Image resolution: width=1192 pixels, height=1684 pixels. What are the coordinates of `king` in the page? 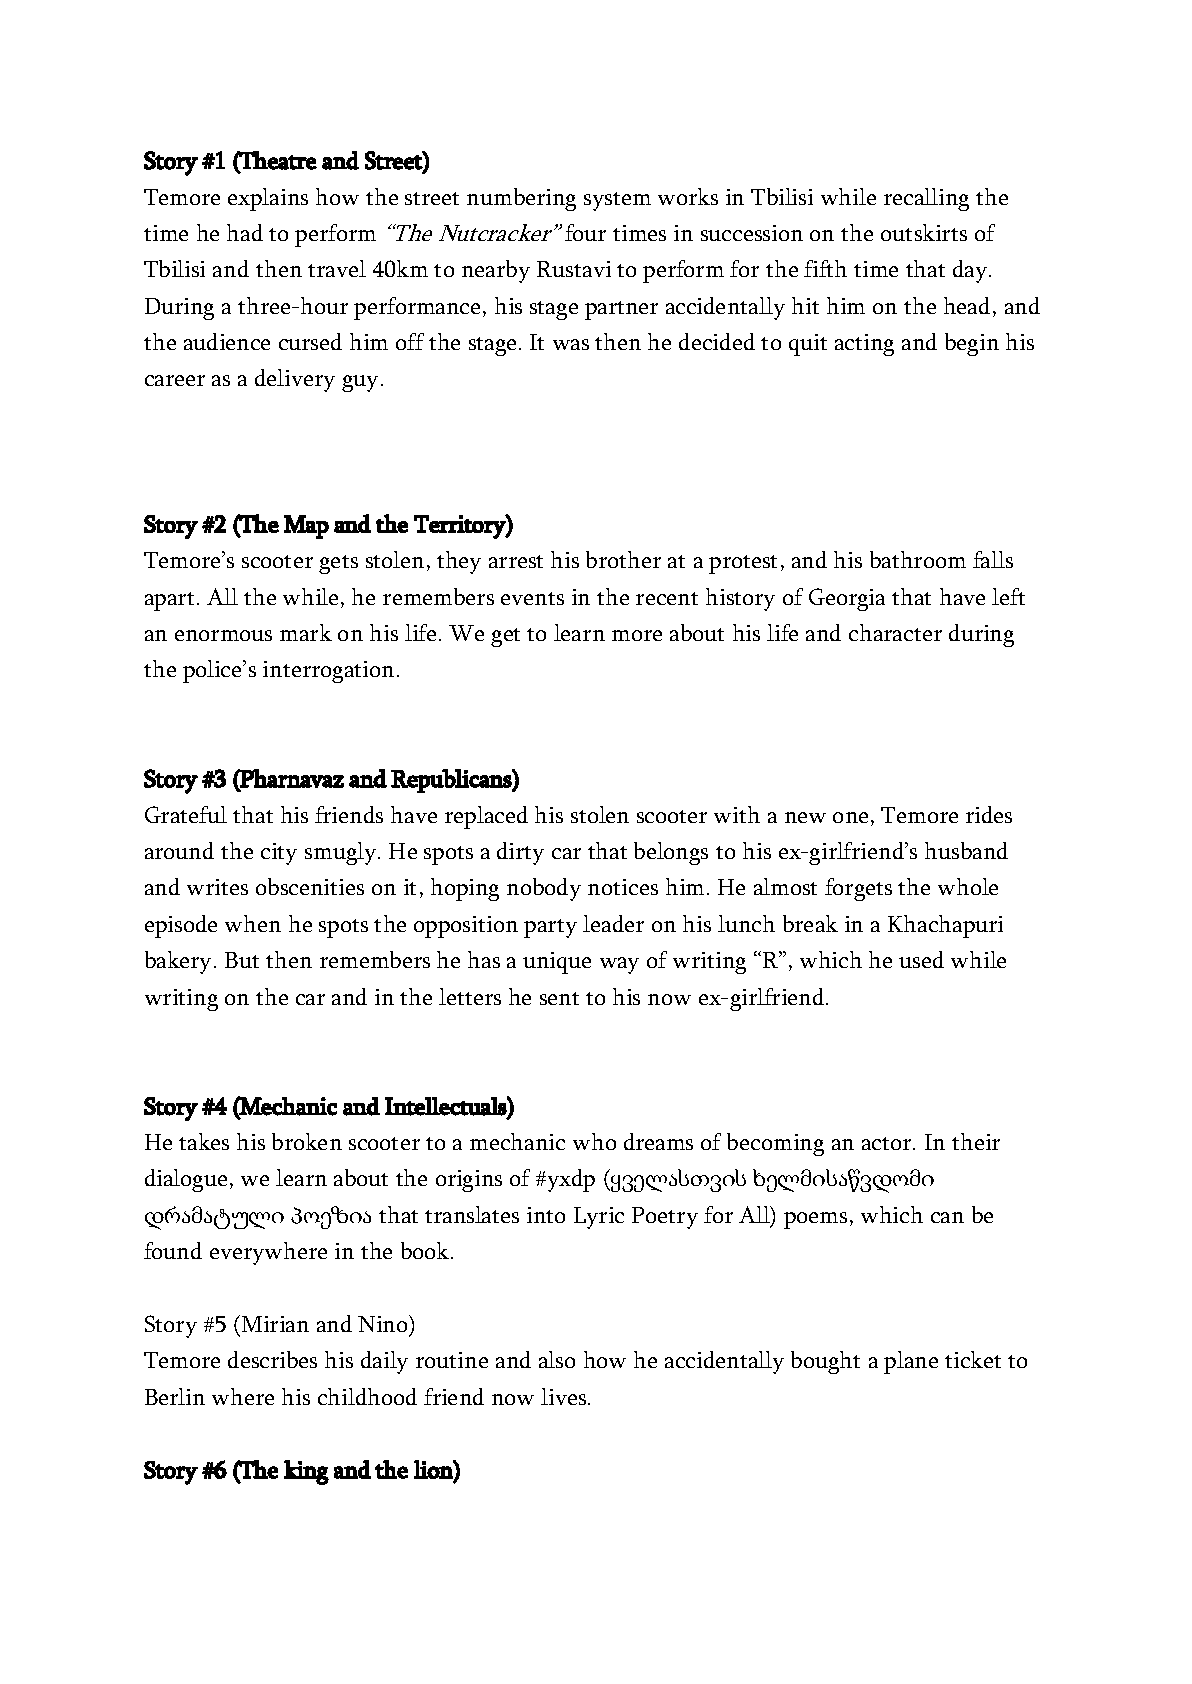 It's located at (306, 1472).
